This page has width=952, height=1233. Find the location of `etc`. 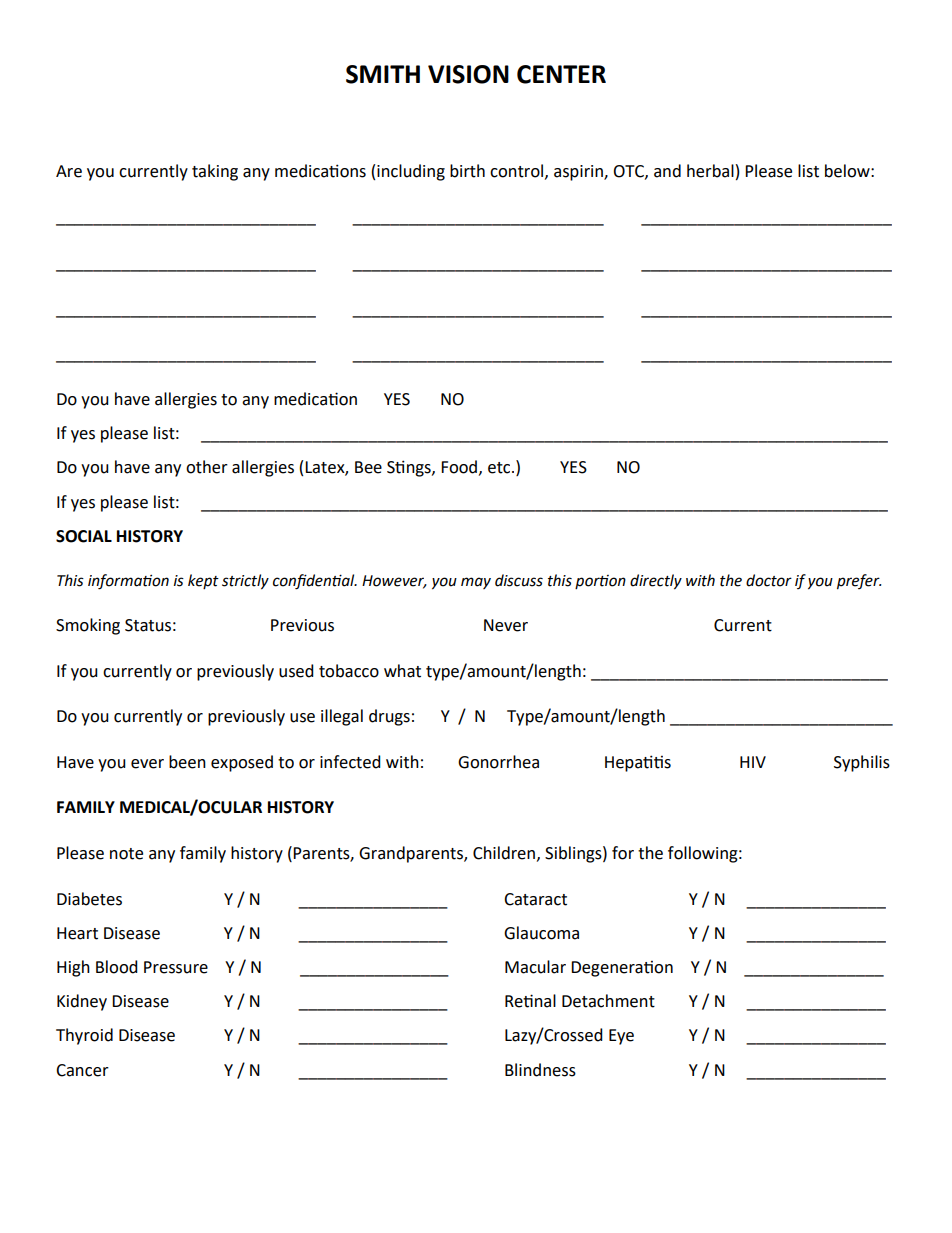

etc is located at coordinates (500, 468).
